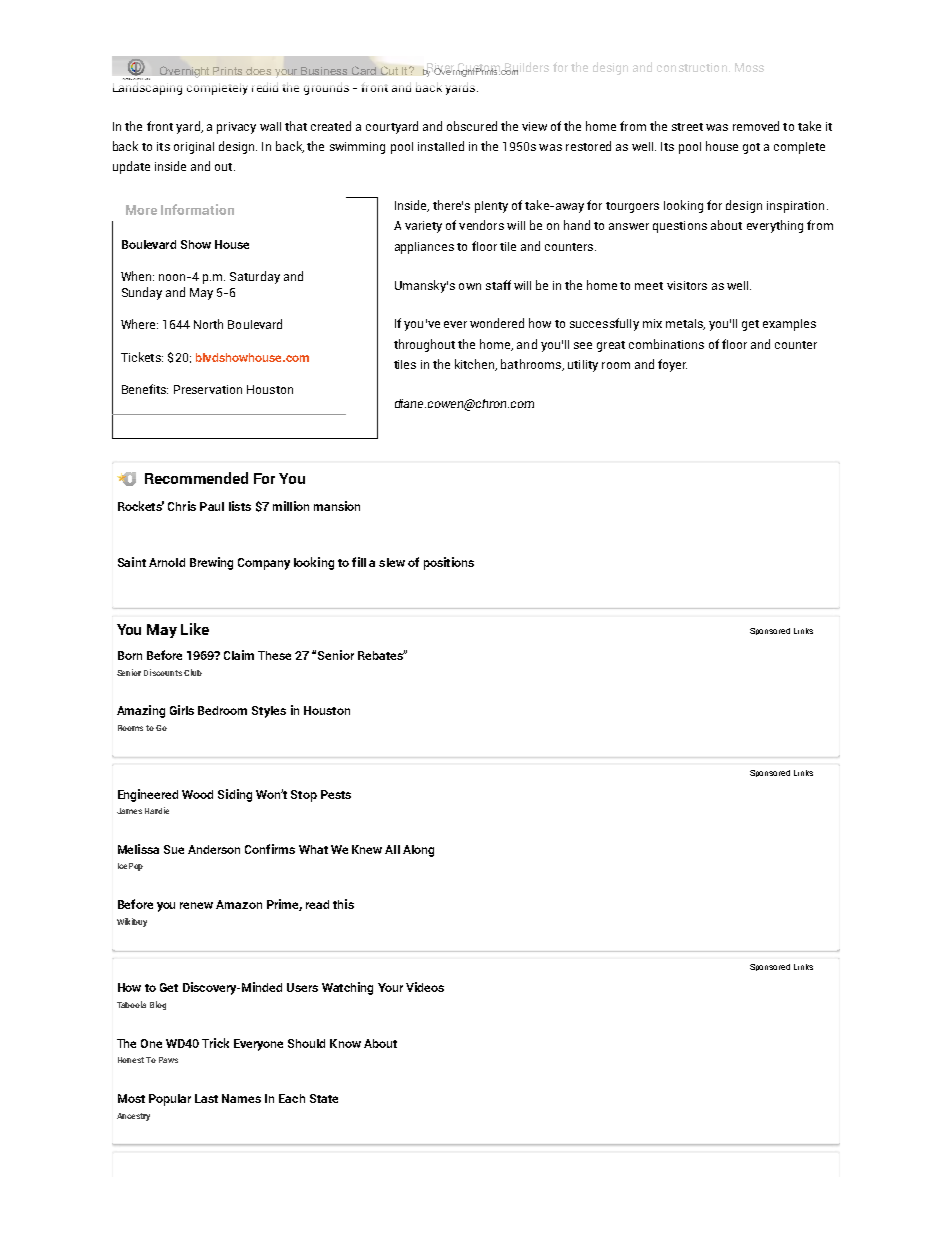 This page has height=1233, width=952. What do you see at coordinates (425, 987) in the page?
I see `Videos` at bounding box center [425, 987].
